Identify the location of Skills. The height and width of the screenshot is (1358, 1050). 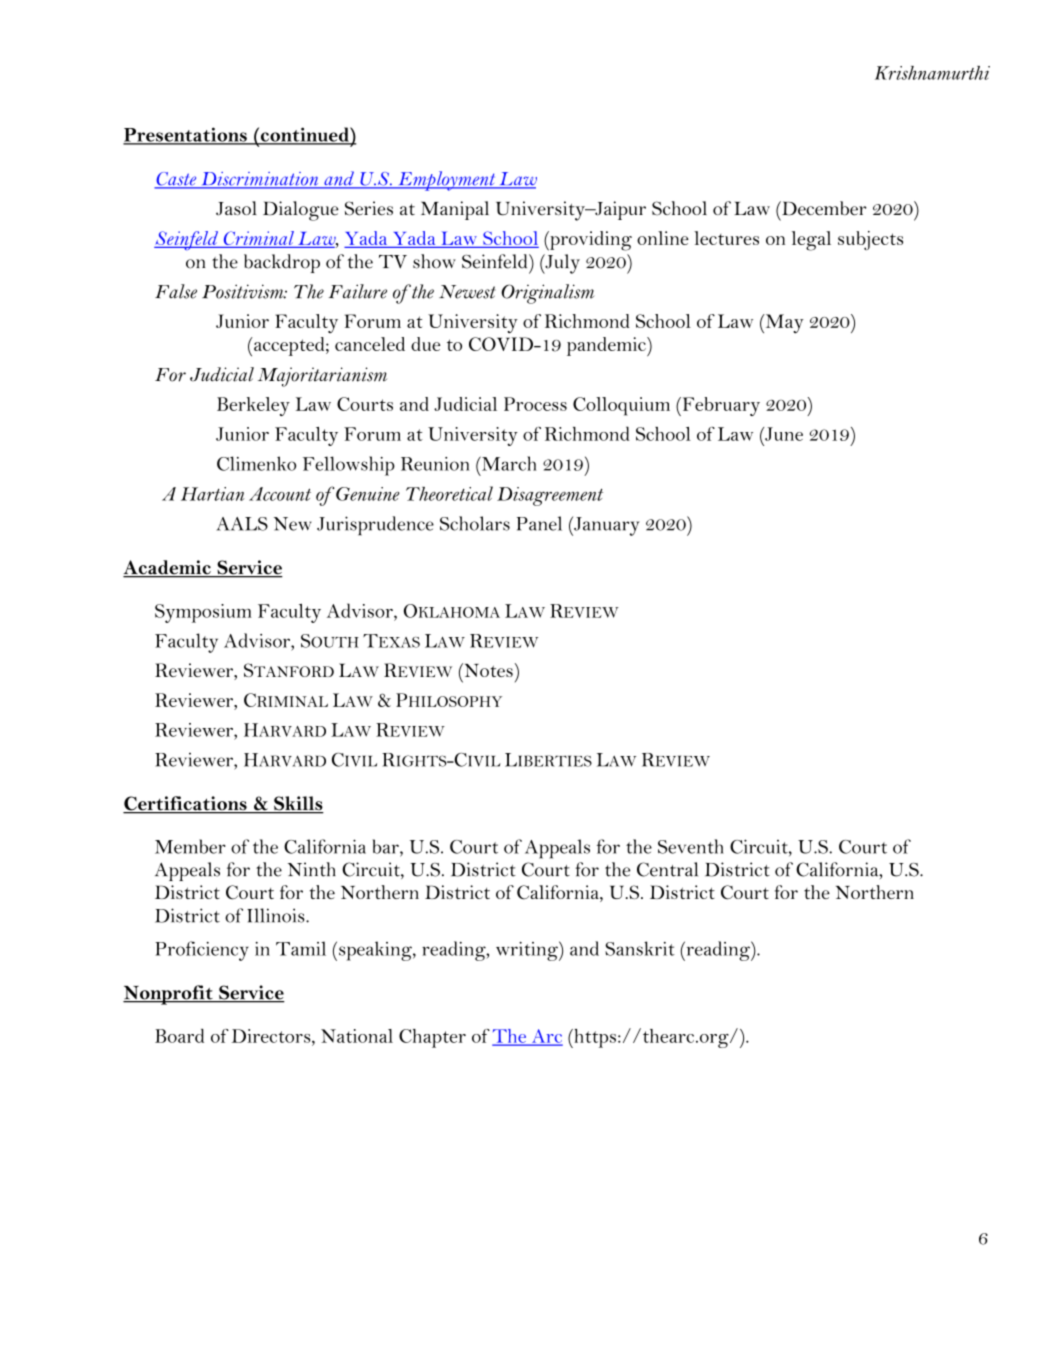
(298, 804).
